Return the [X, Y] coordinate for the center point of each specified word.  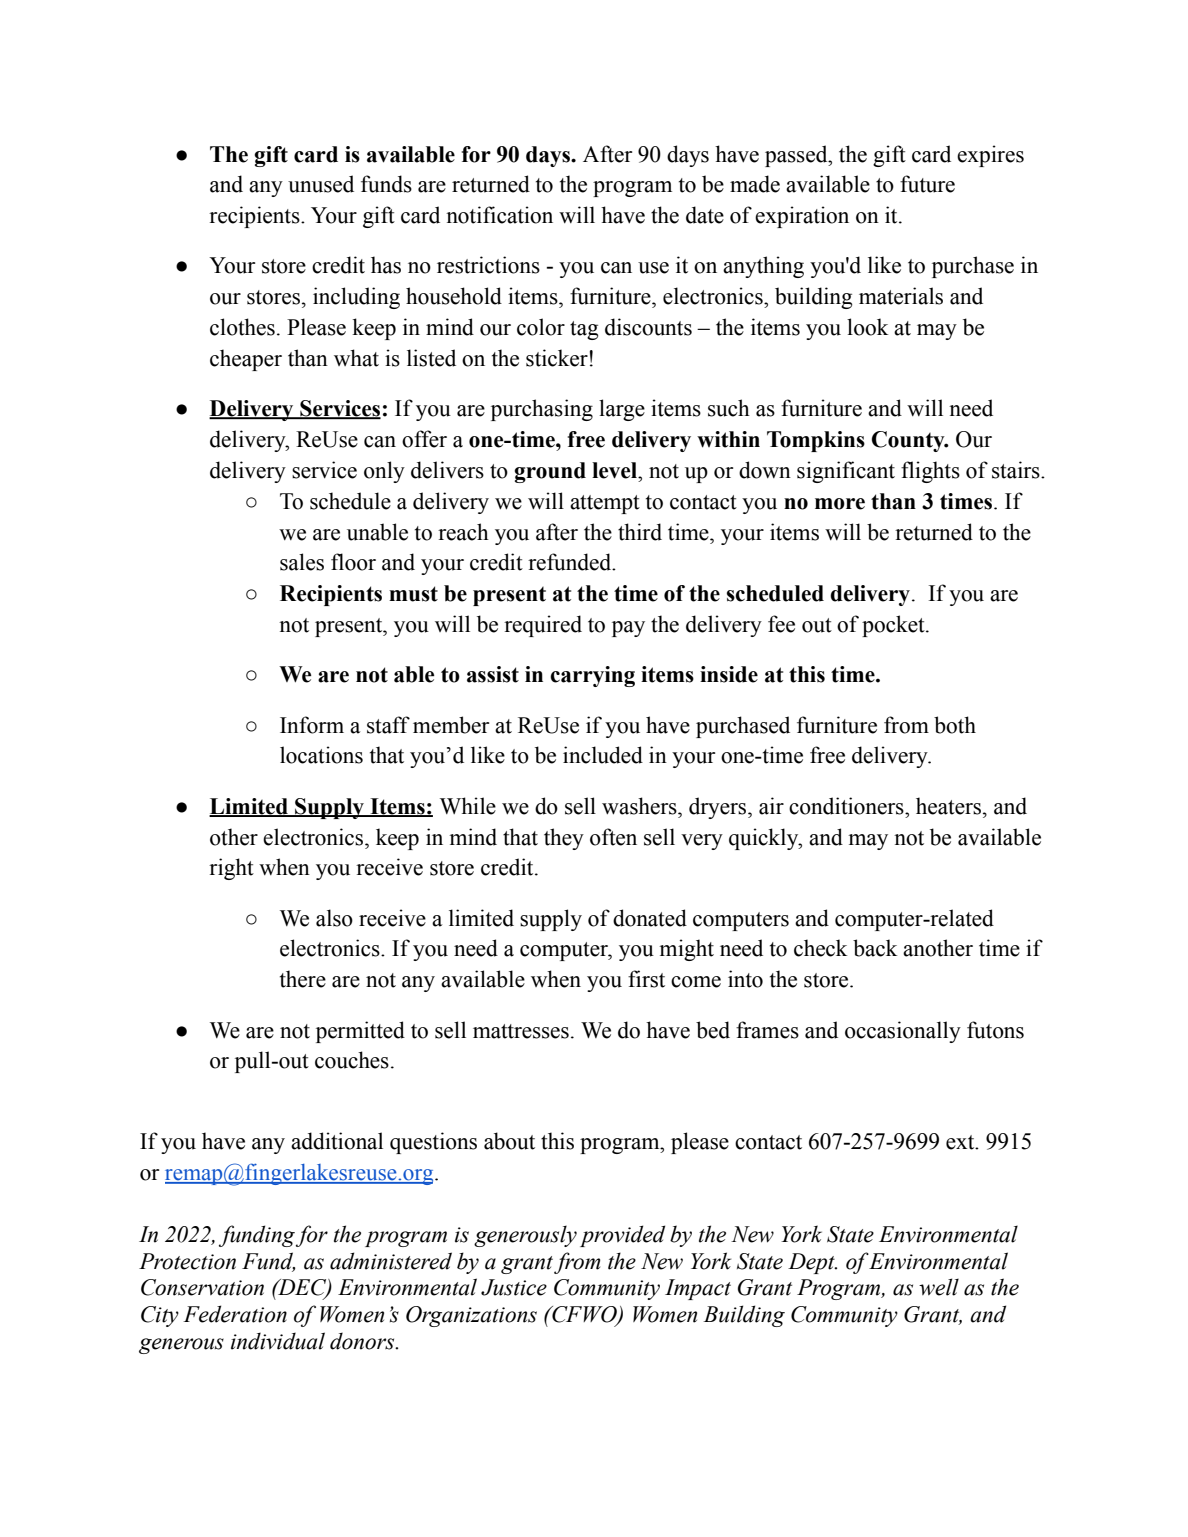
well [939, 1287]
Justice [514, 1287]
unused [321, 184]
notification [499, 215]
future [927, 184]
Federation [235, 1314]
